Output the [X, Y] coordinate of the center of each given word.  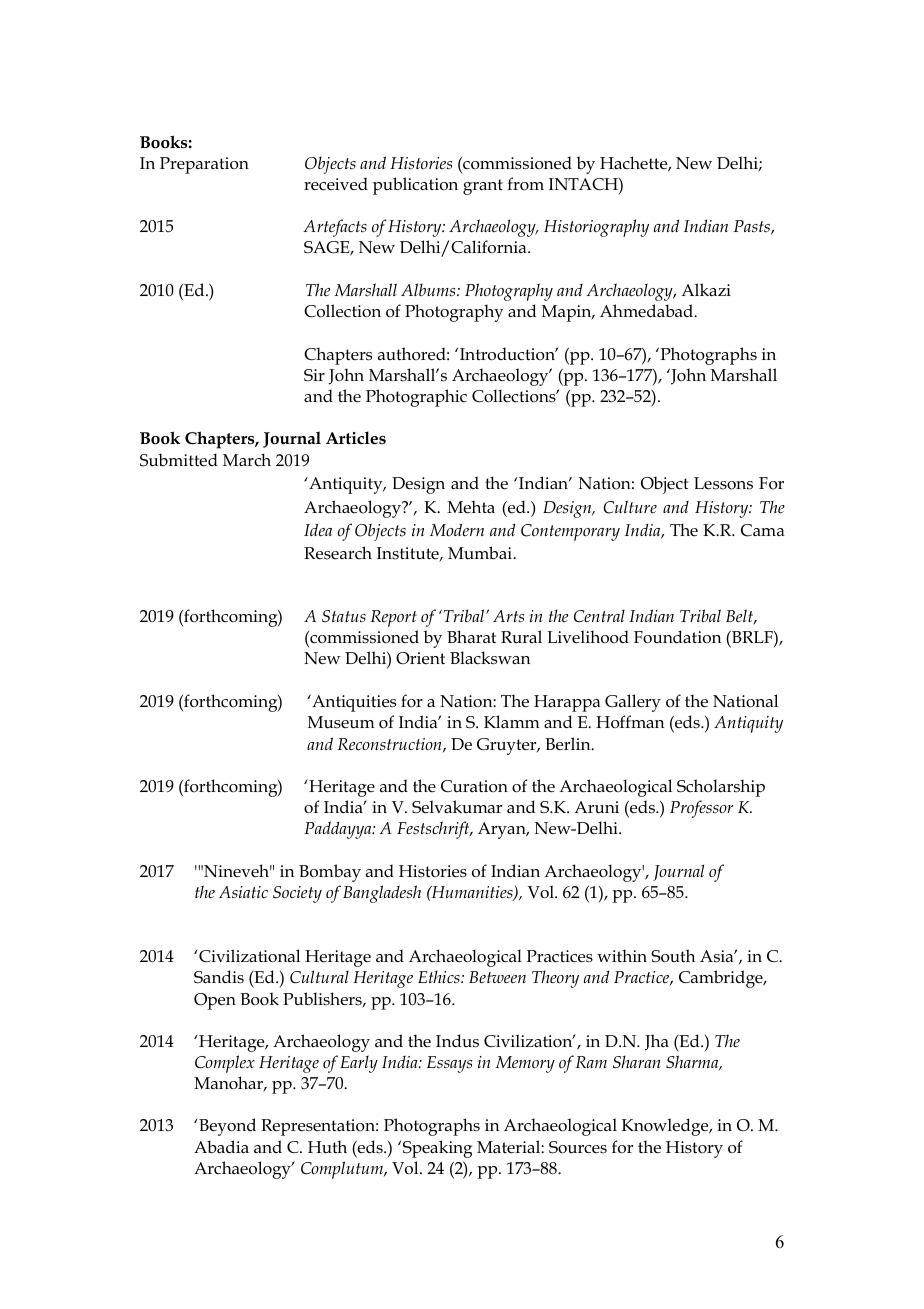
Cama [762, 530]
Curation [474, 786]
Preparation [204, 165]
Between [497, 977]
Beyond [226, 1127]
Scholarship [721, 788]
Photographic [416, 398]
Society [297, 894]
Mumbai [481, 553]
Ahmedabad [647, 310]
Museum [341, 722]
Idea [318, 530]
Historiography [596, 228]
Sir [314, 375]
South [673, 956]
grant [483, 187]
